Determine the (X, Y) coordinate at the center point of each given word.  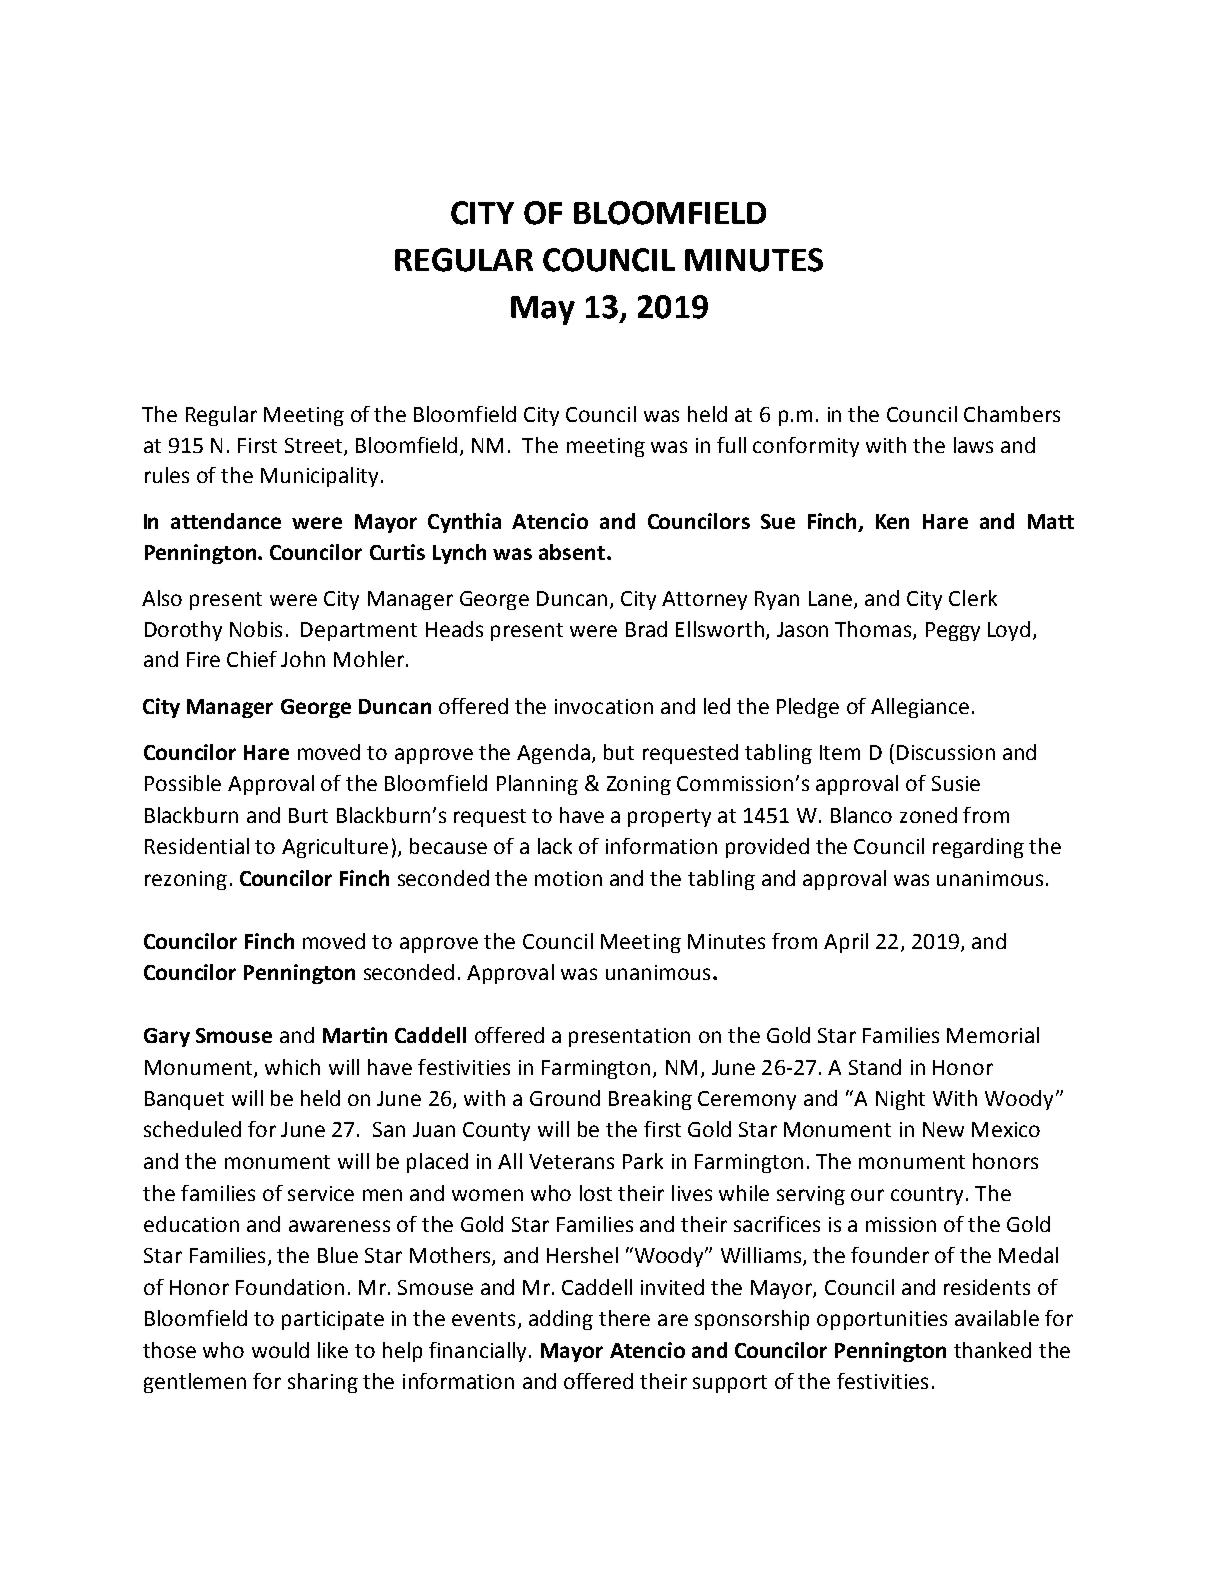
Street (313, 445)
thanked (992, 1350)
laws (973, 445)
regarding (978, 848)
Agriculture (335, 848)
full (731, 445)
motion (568, 878)
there (624, 1318)
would (280, 1350)
